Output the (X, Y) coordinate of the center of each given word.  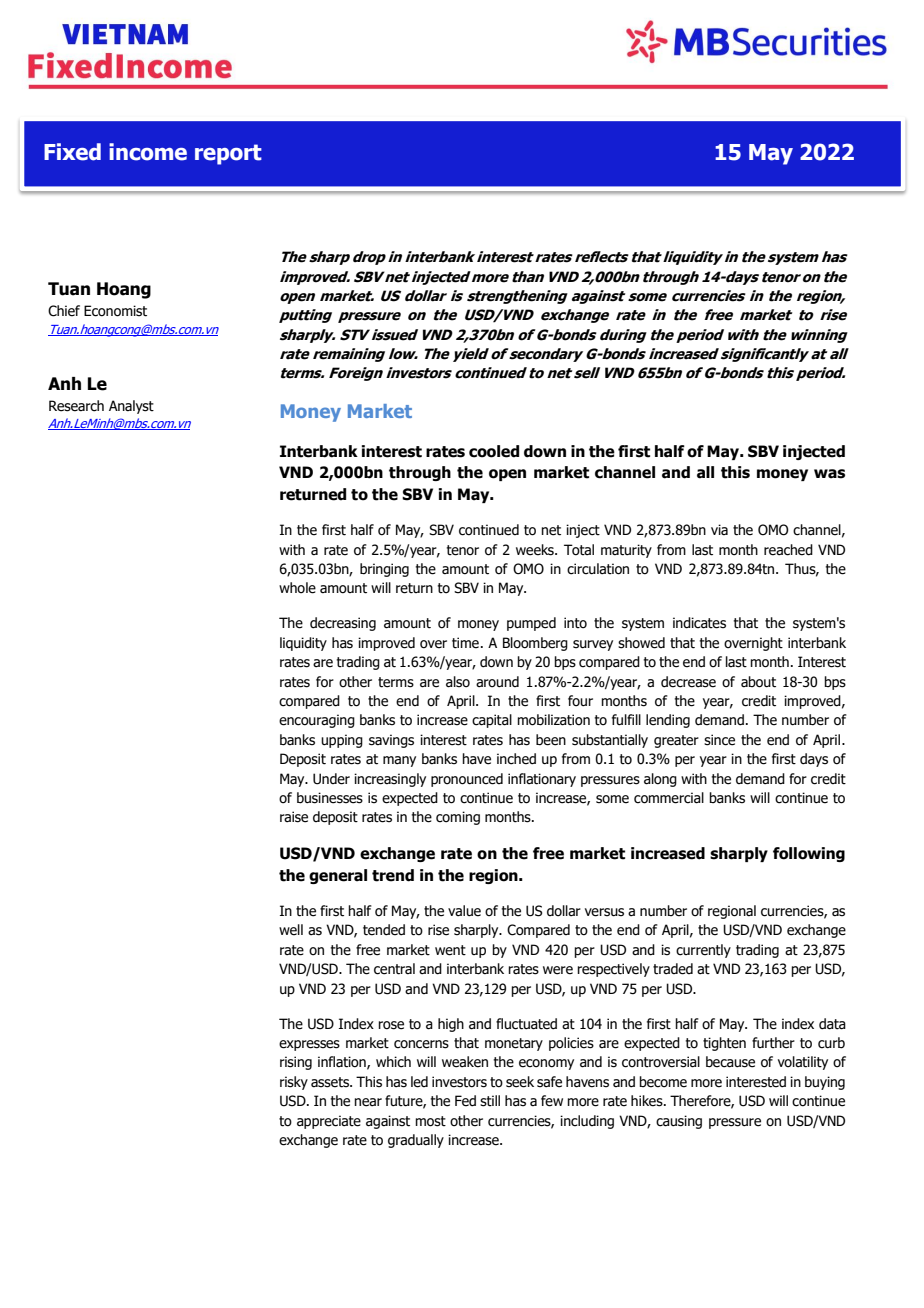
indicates (699, 623)
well (291, 930)
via (719, 529)
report (228, 154)
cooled (494, 451)
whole (297, 588)
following (809, 854)
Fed (465, 1101)
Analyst (131, 407)
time (465, 643)
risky (294, 1083)
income (148, 152)
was (829, 474)
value (464, 911)
